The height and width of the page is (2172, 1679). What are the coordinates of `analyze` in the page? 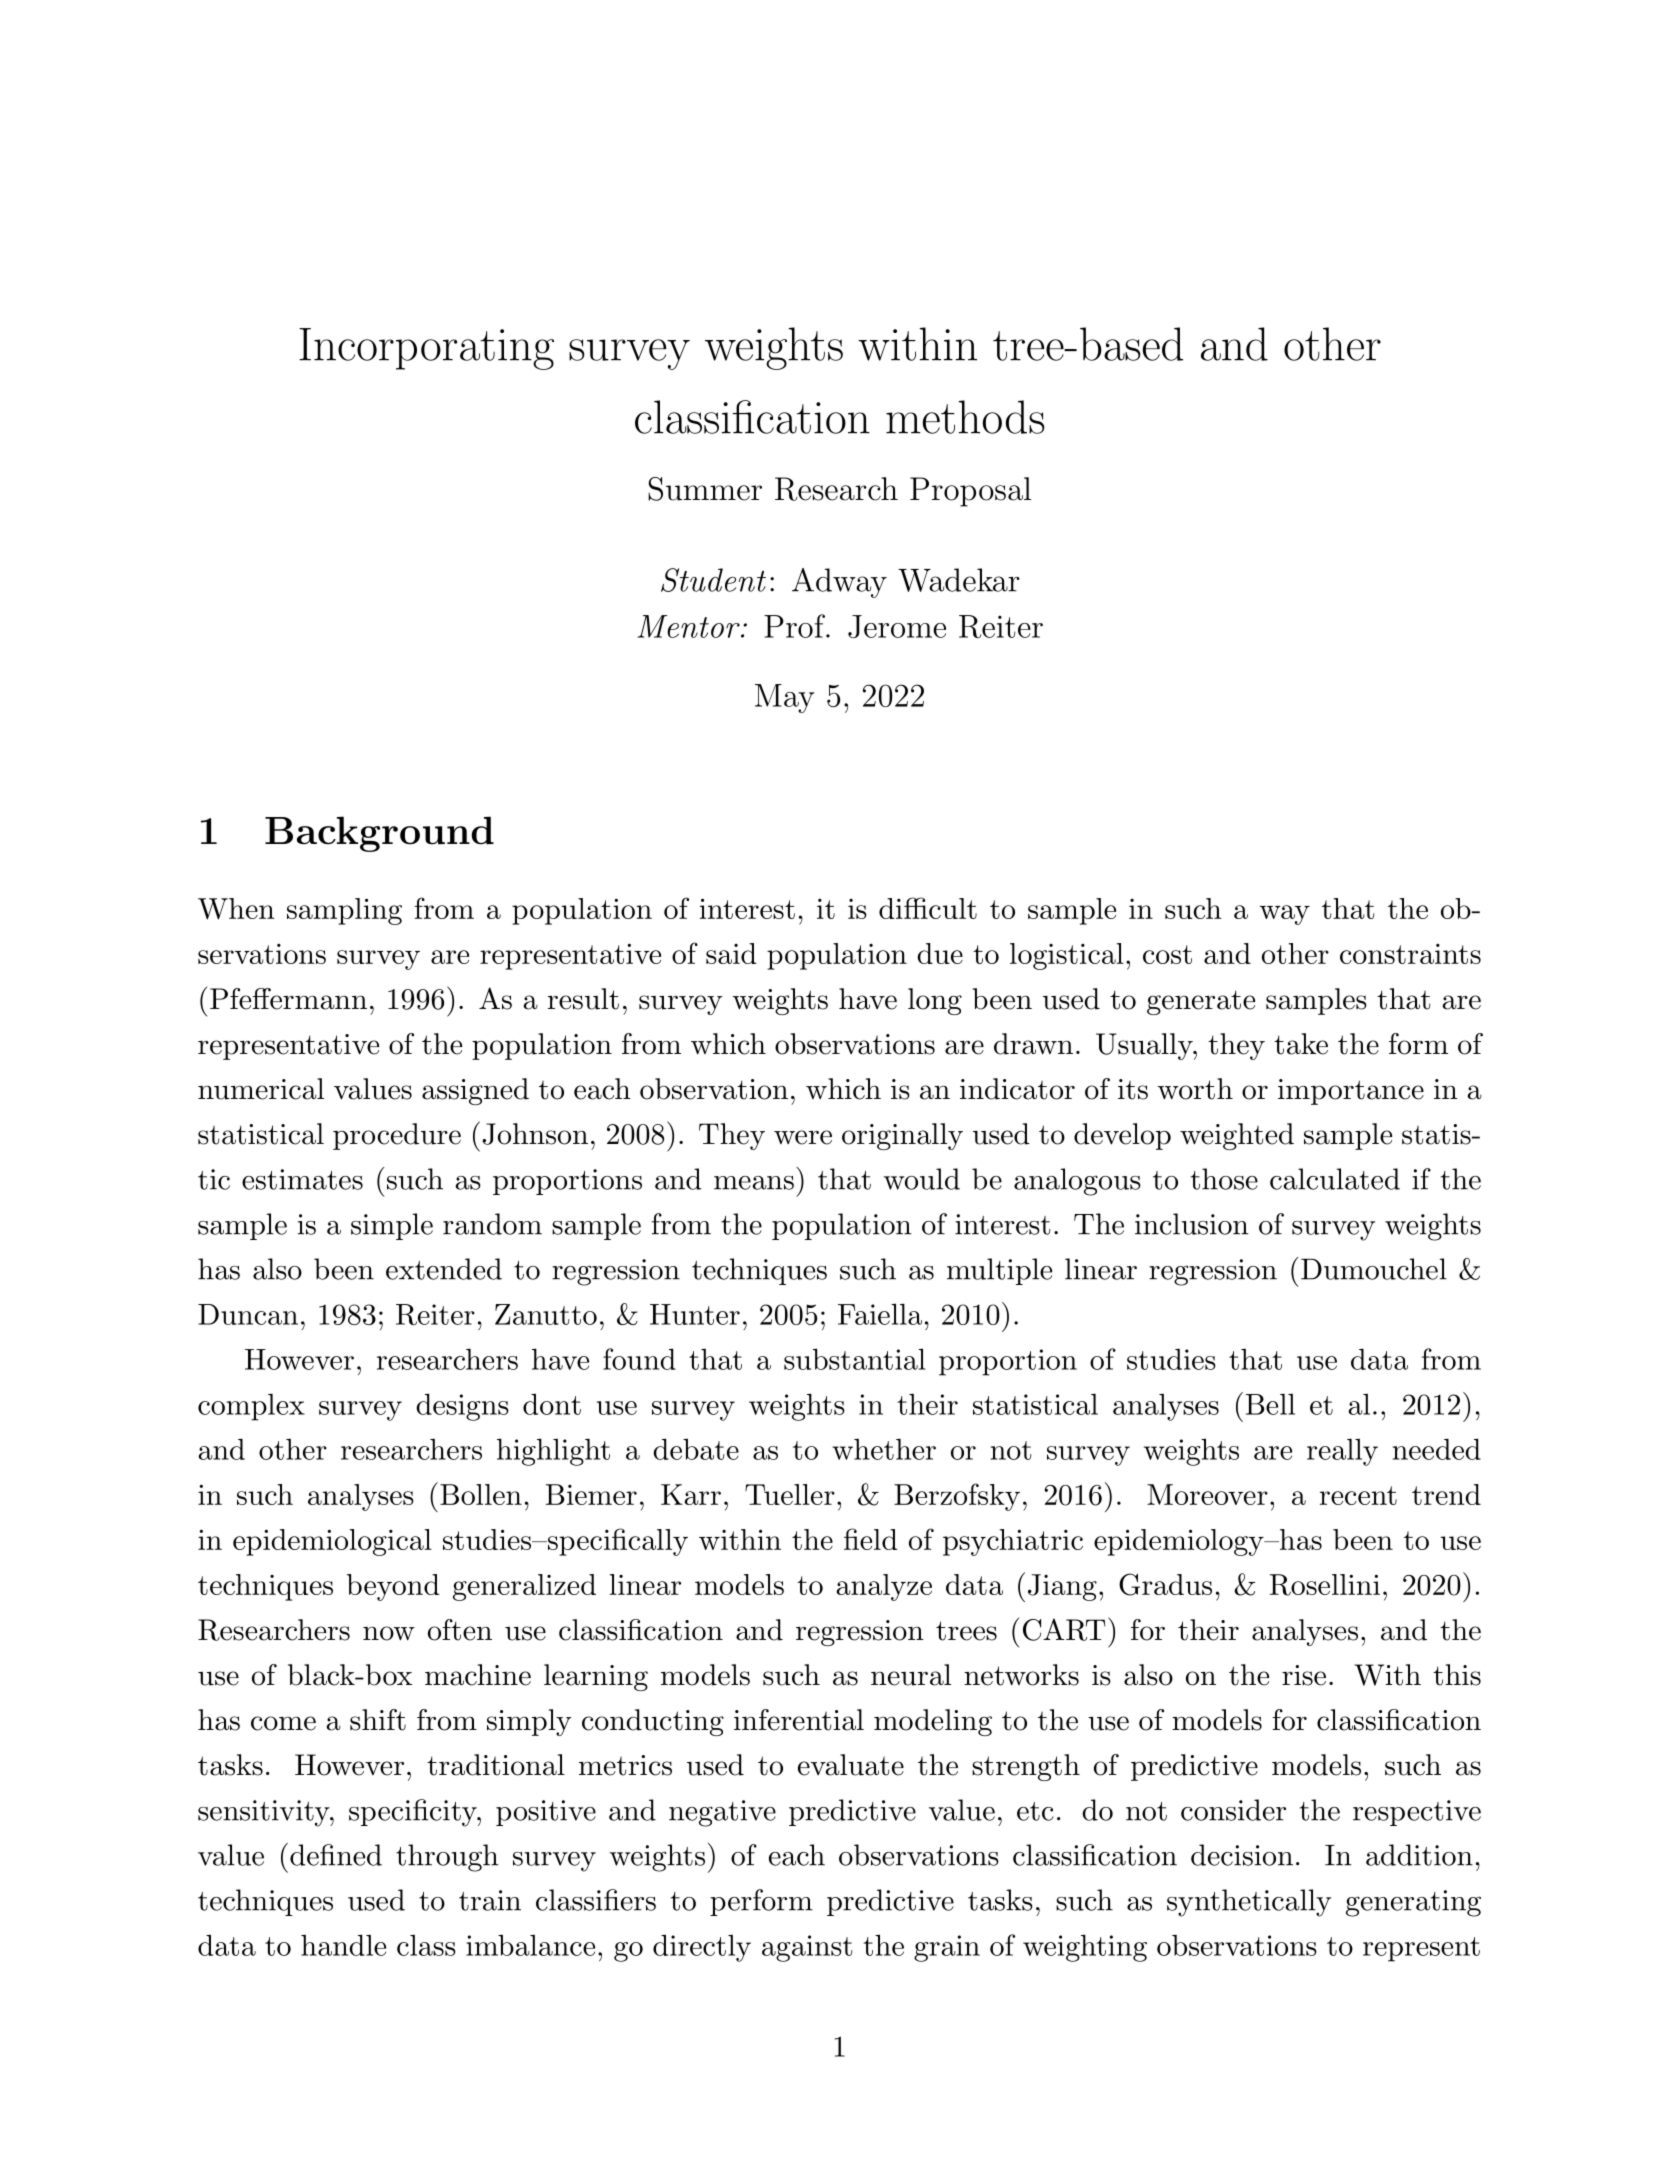 It's located at (884, 1587).
